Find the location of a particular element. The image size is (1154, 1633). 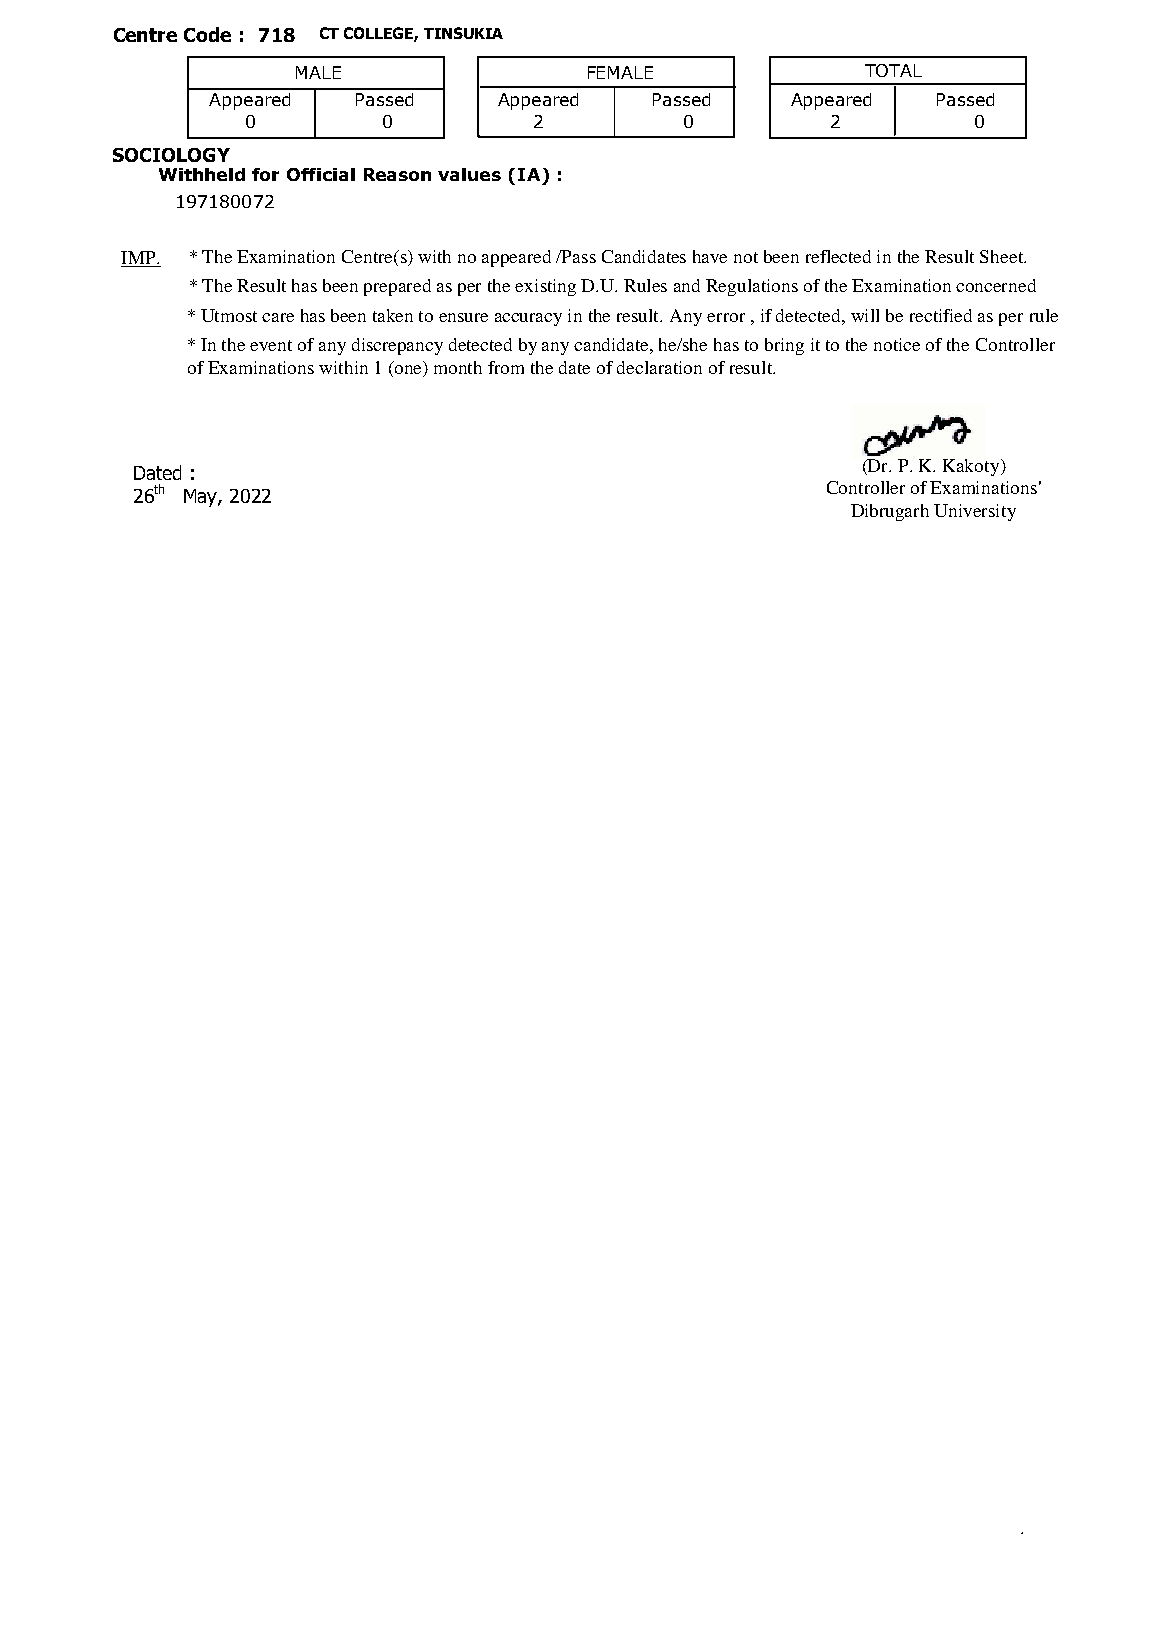

reflected is located at coordinates (838, 256).
